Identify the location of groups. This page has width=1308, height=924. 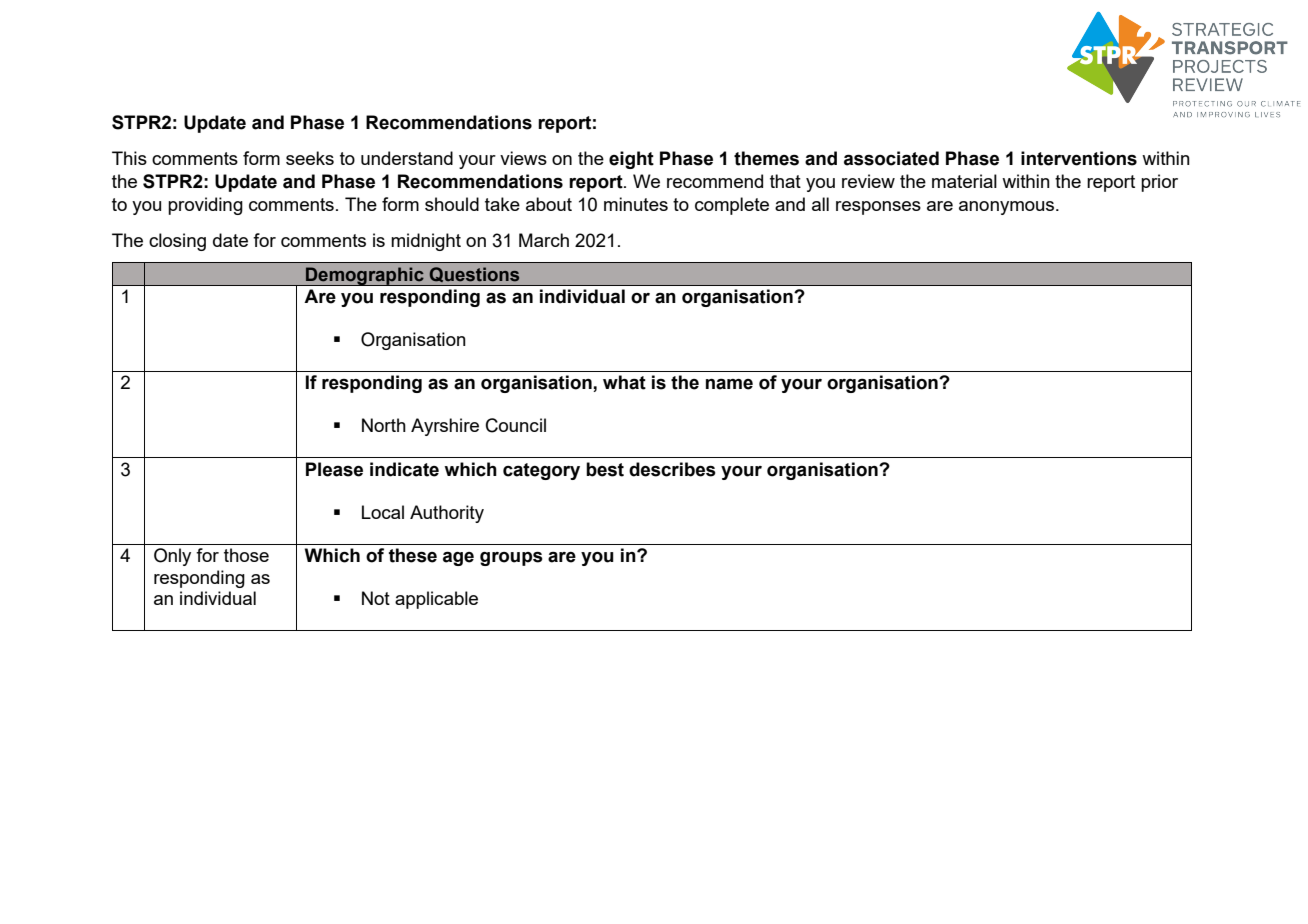
(511, 558).
